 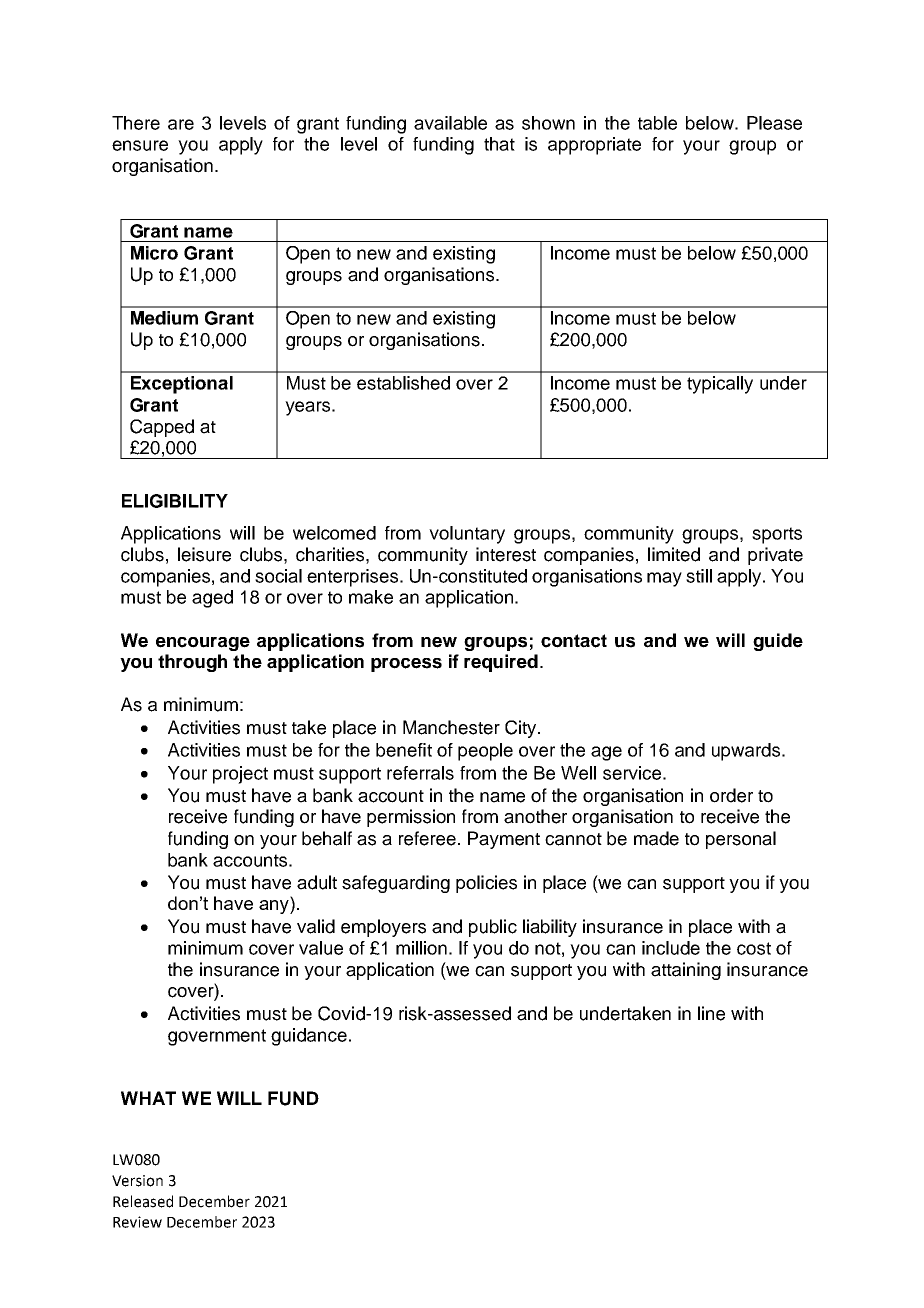 What do you see at coordinates (181, 124) in the document?
I see `are` at bounding box center [181, 124].
